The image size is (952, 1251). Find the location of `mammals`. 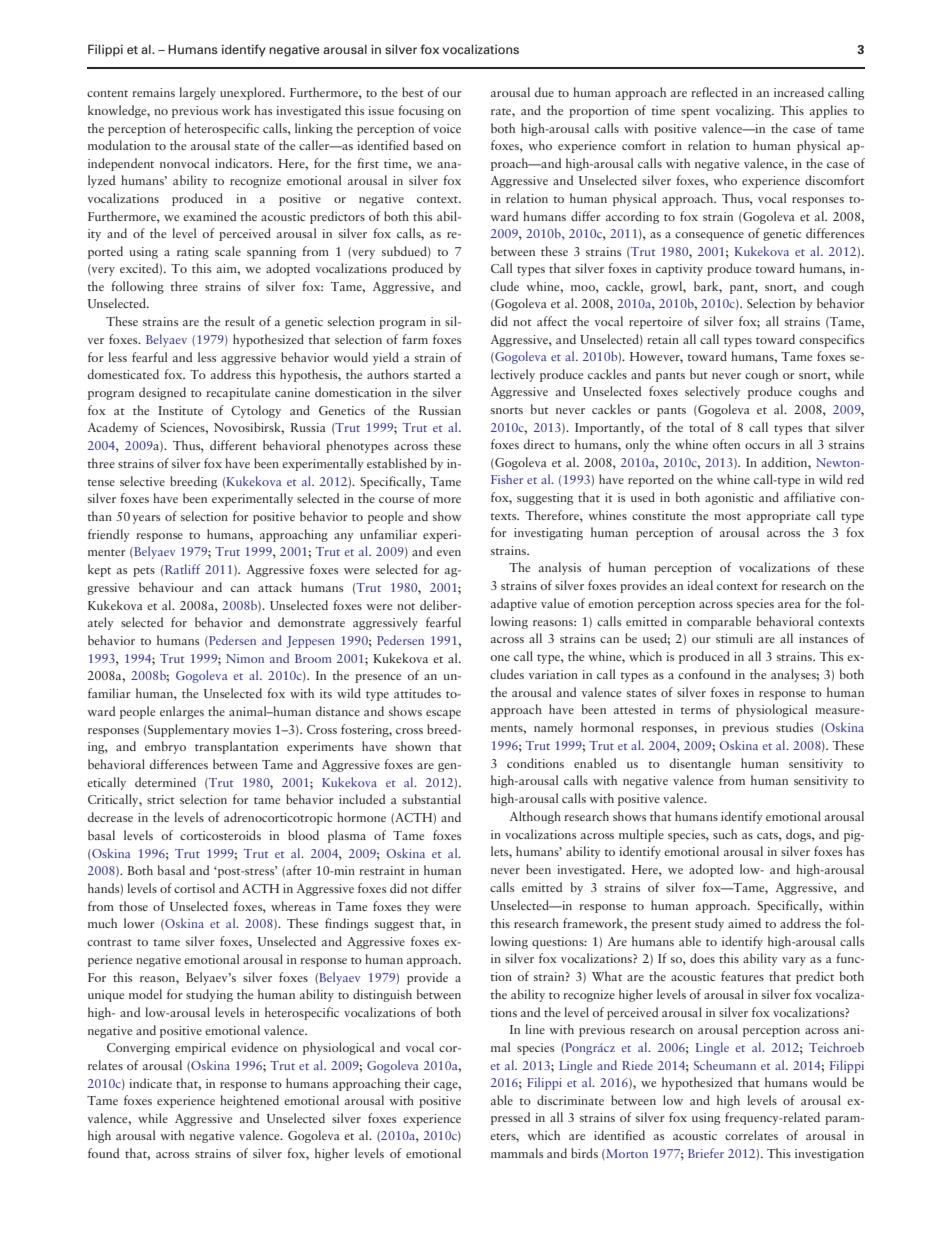

mammals is located at coordinates (517, 1153).
